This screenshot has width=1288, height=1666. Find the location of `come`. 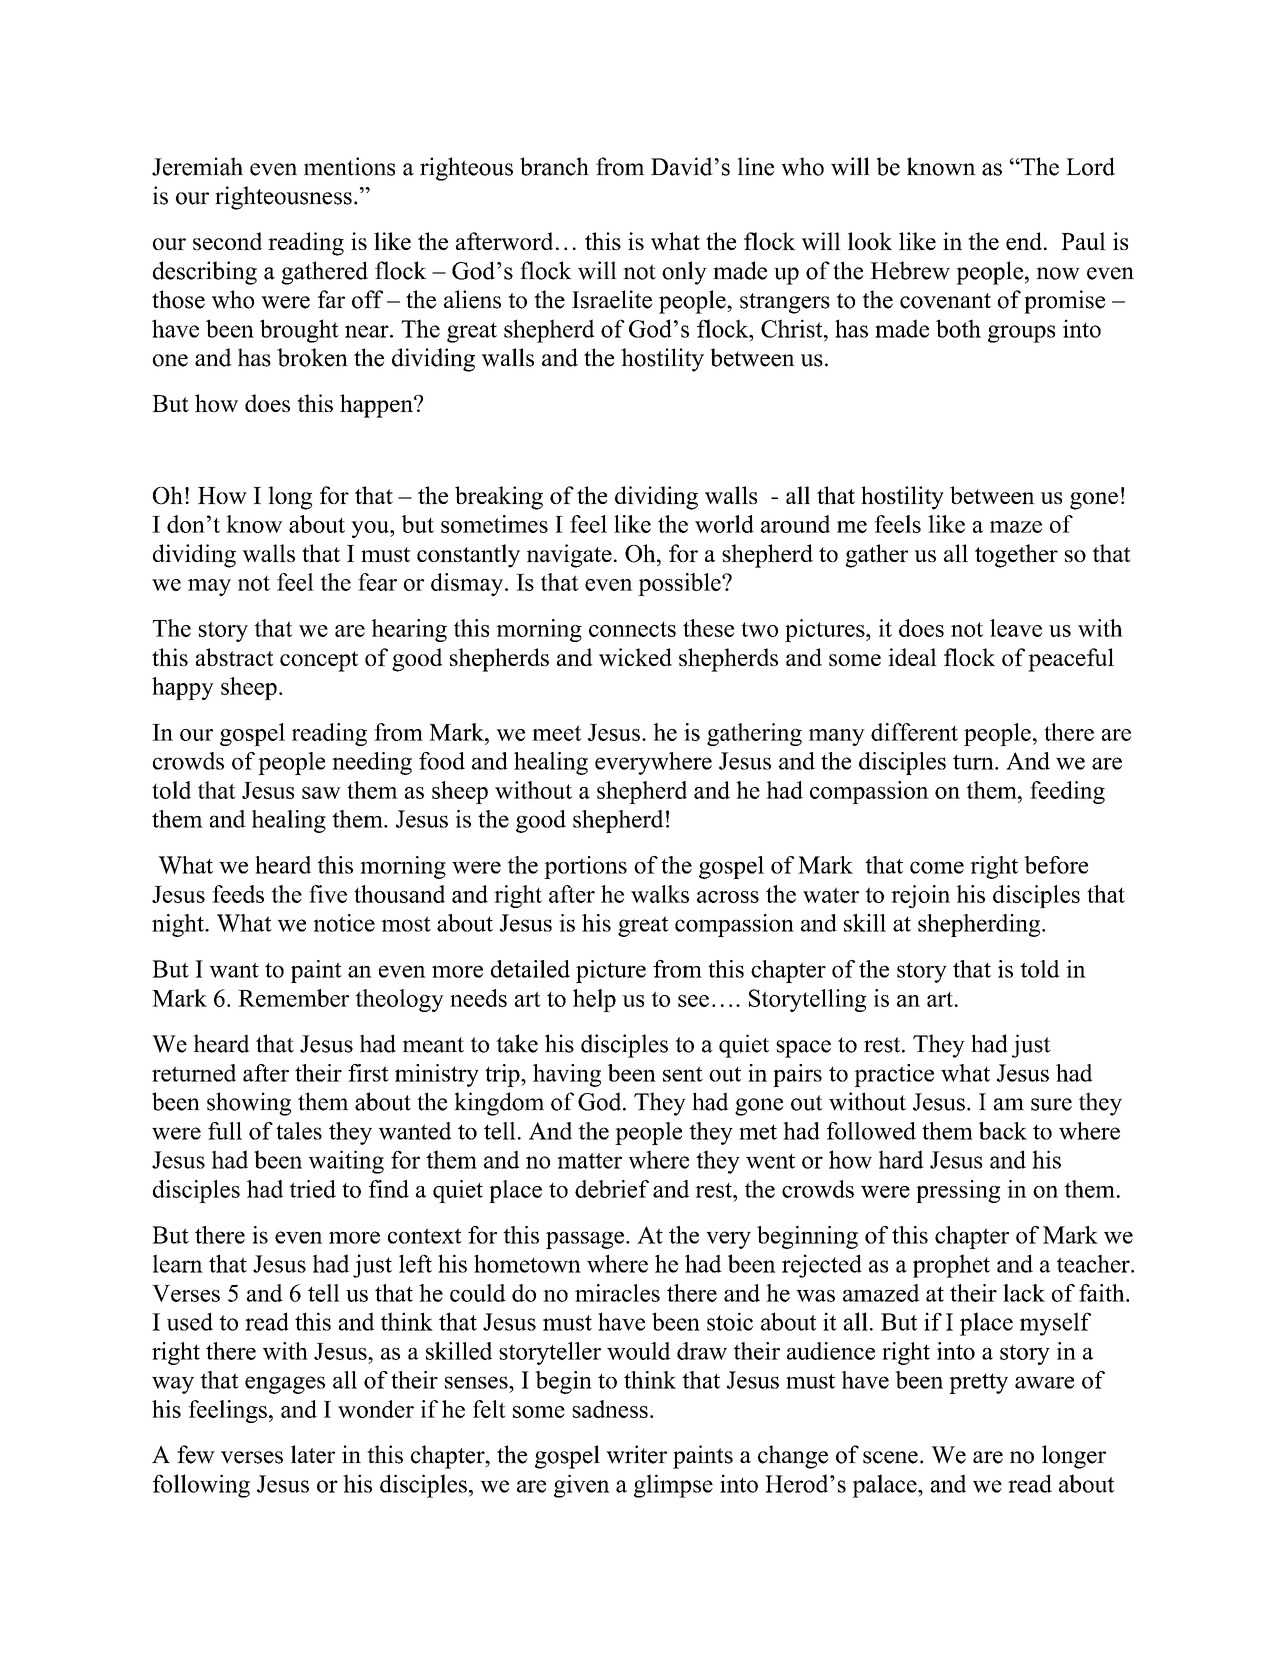

come is located at coordinates (937, 867).
